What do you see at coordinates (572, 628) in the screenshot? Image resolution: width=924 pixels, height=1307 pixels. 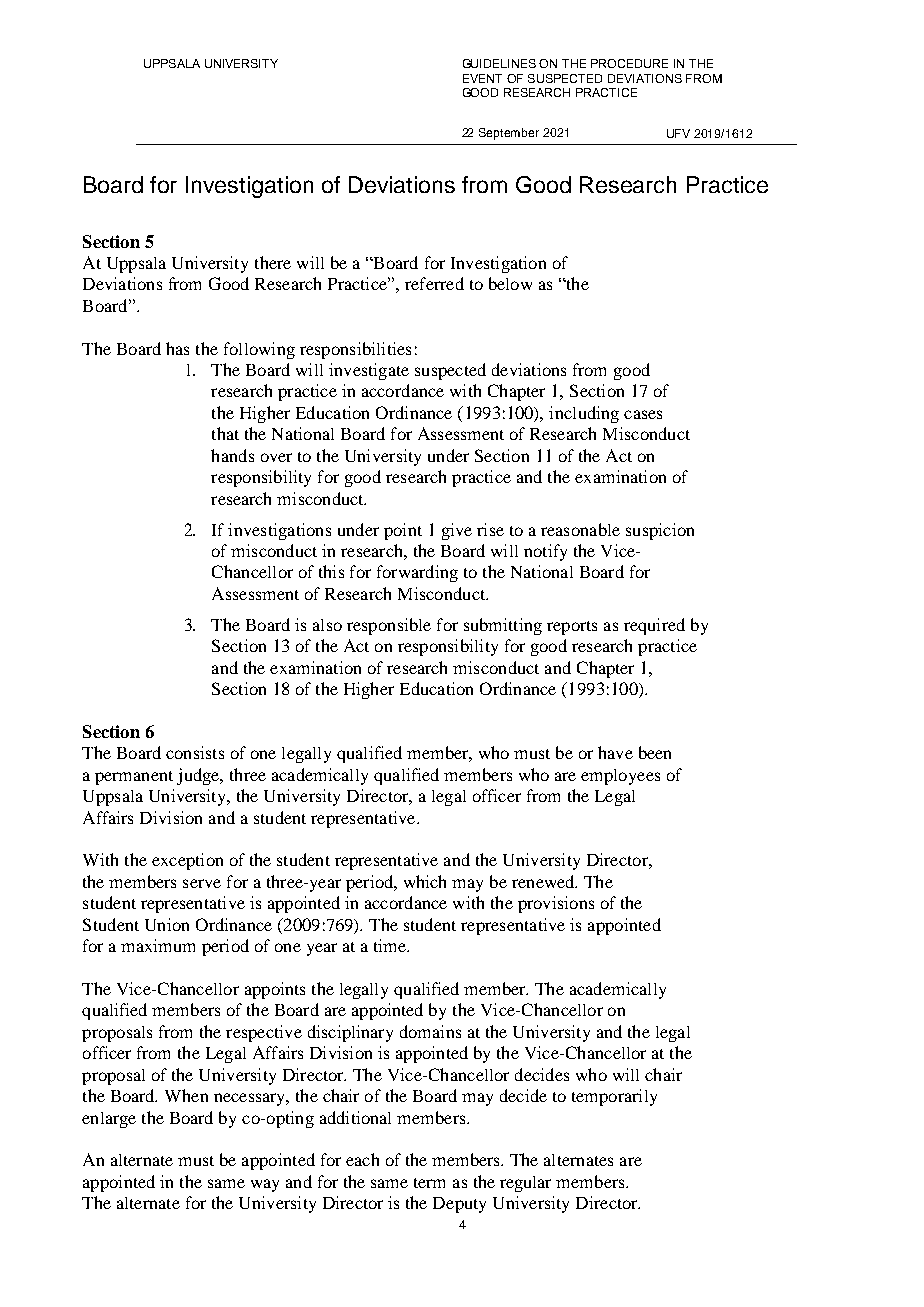 I see `reports` at bounding box center [572, 628].
